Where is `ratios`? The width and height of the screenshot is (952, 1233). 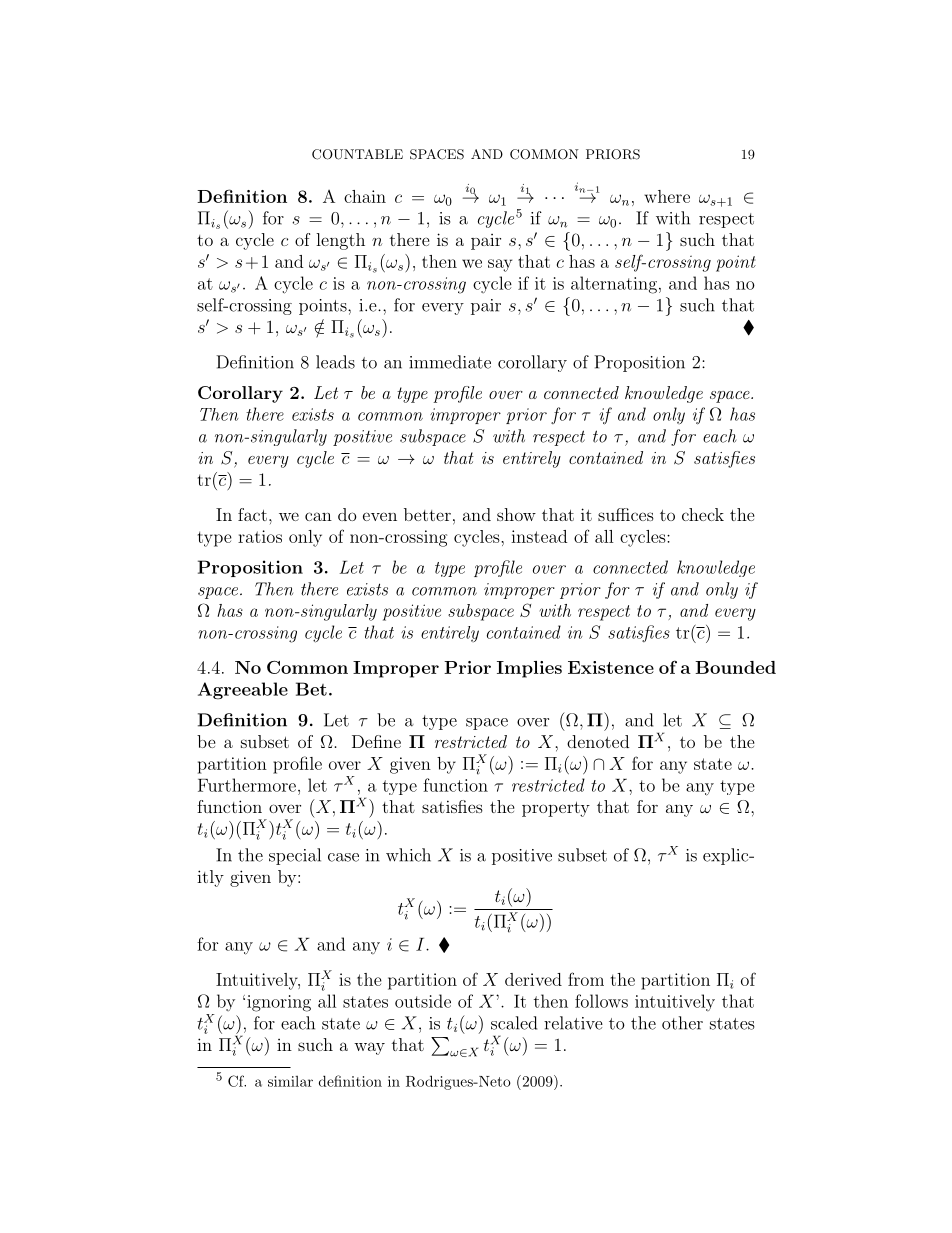
ratios is located at coordinates (260, 536).
